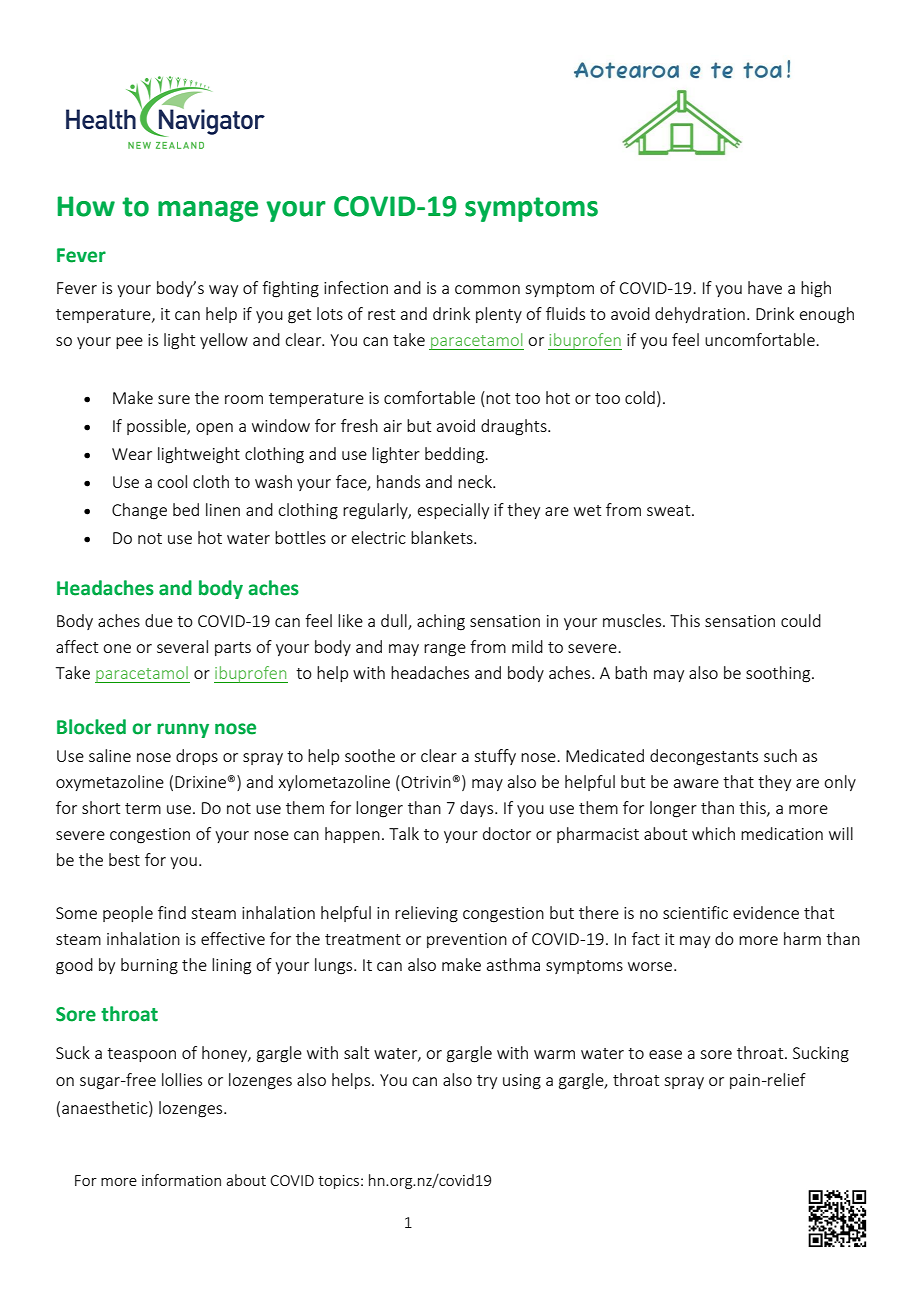 This screenshot has width=924, height=1308. I want to click on Change, so click(139, 511).
